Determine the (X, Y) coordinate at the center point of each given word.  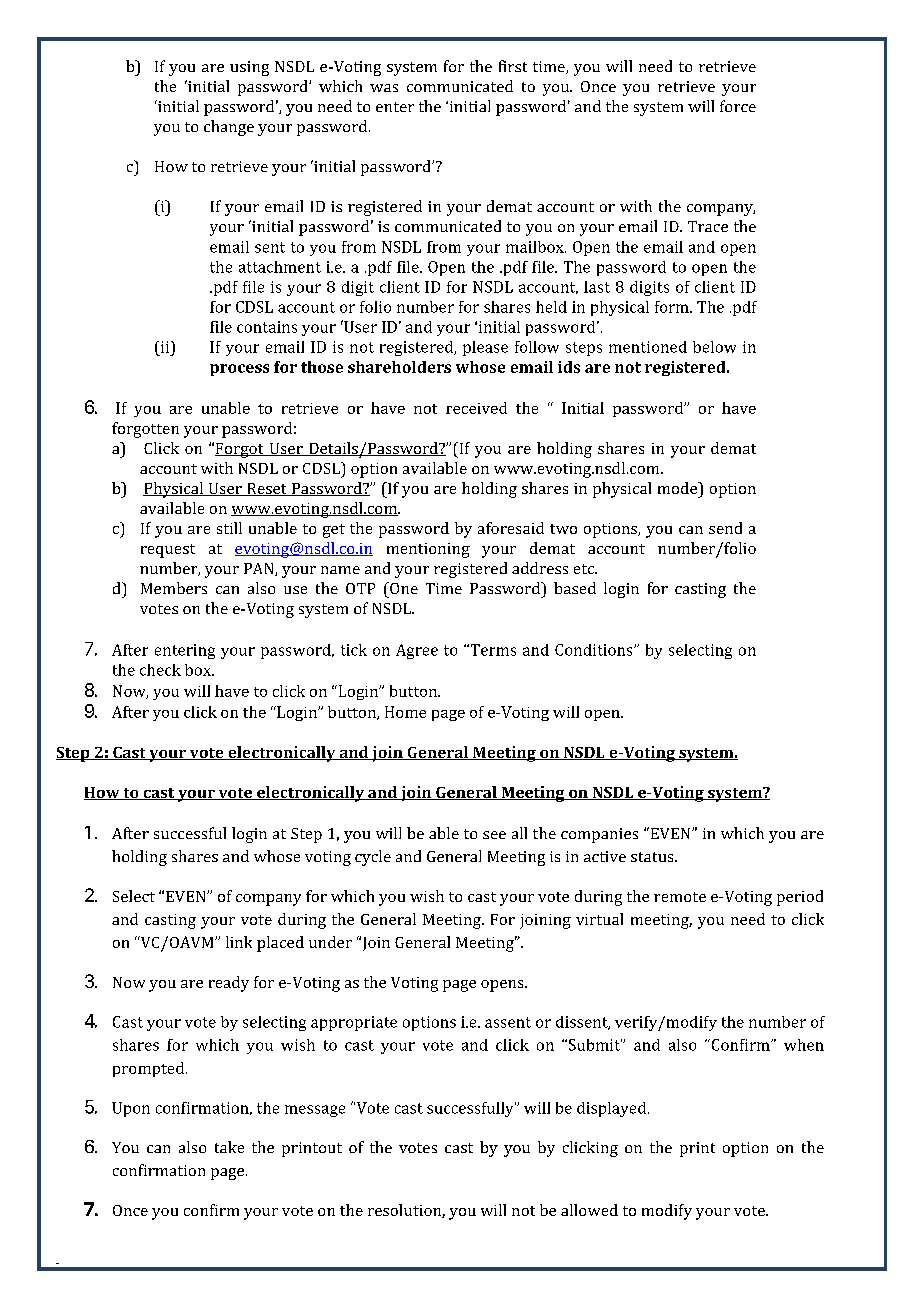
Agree (417, 651)
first (513, 66)
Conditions (595, 650)
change (229, 128)
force (738, 106)
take (229, 1147)
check (160, 670)
